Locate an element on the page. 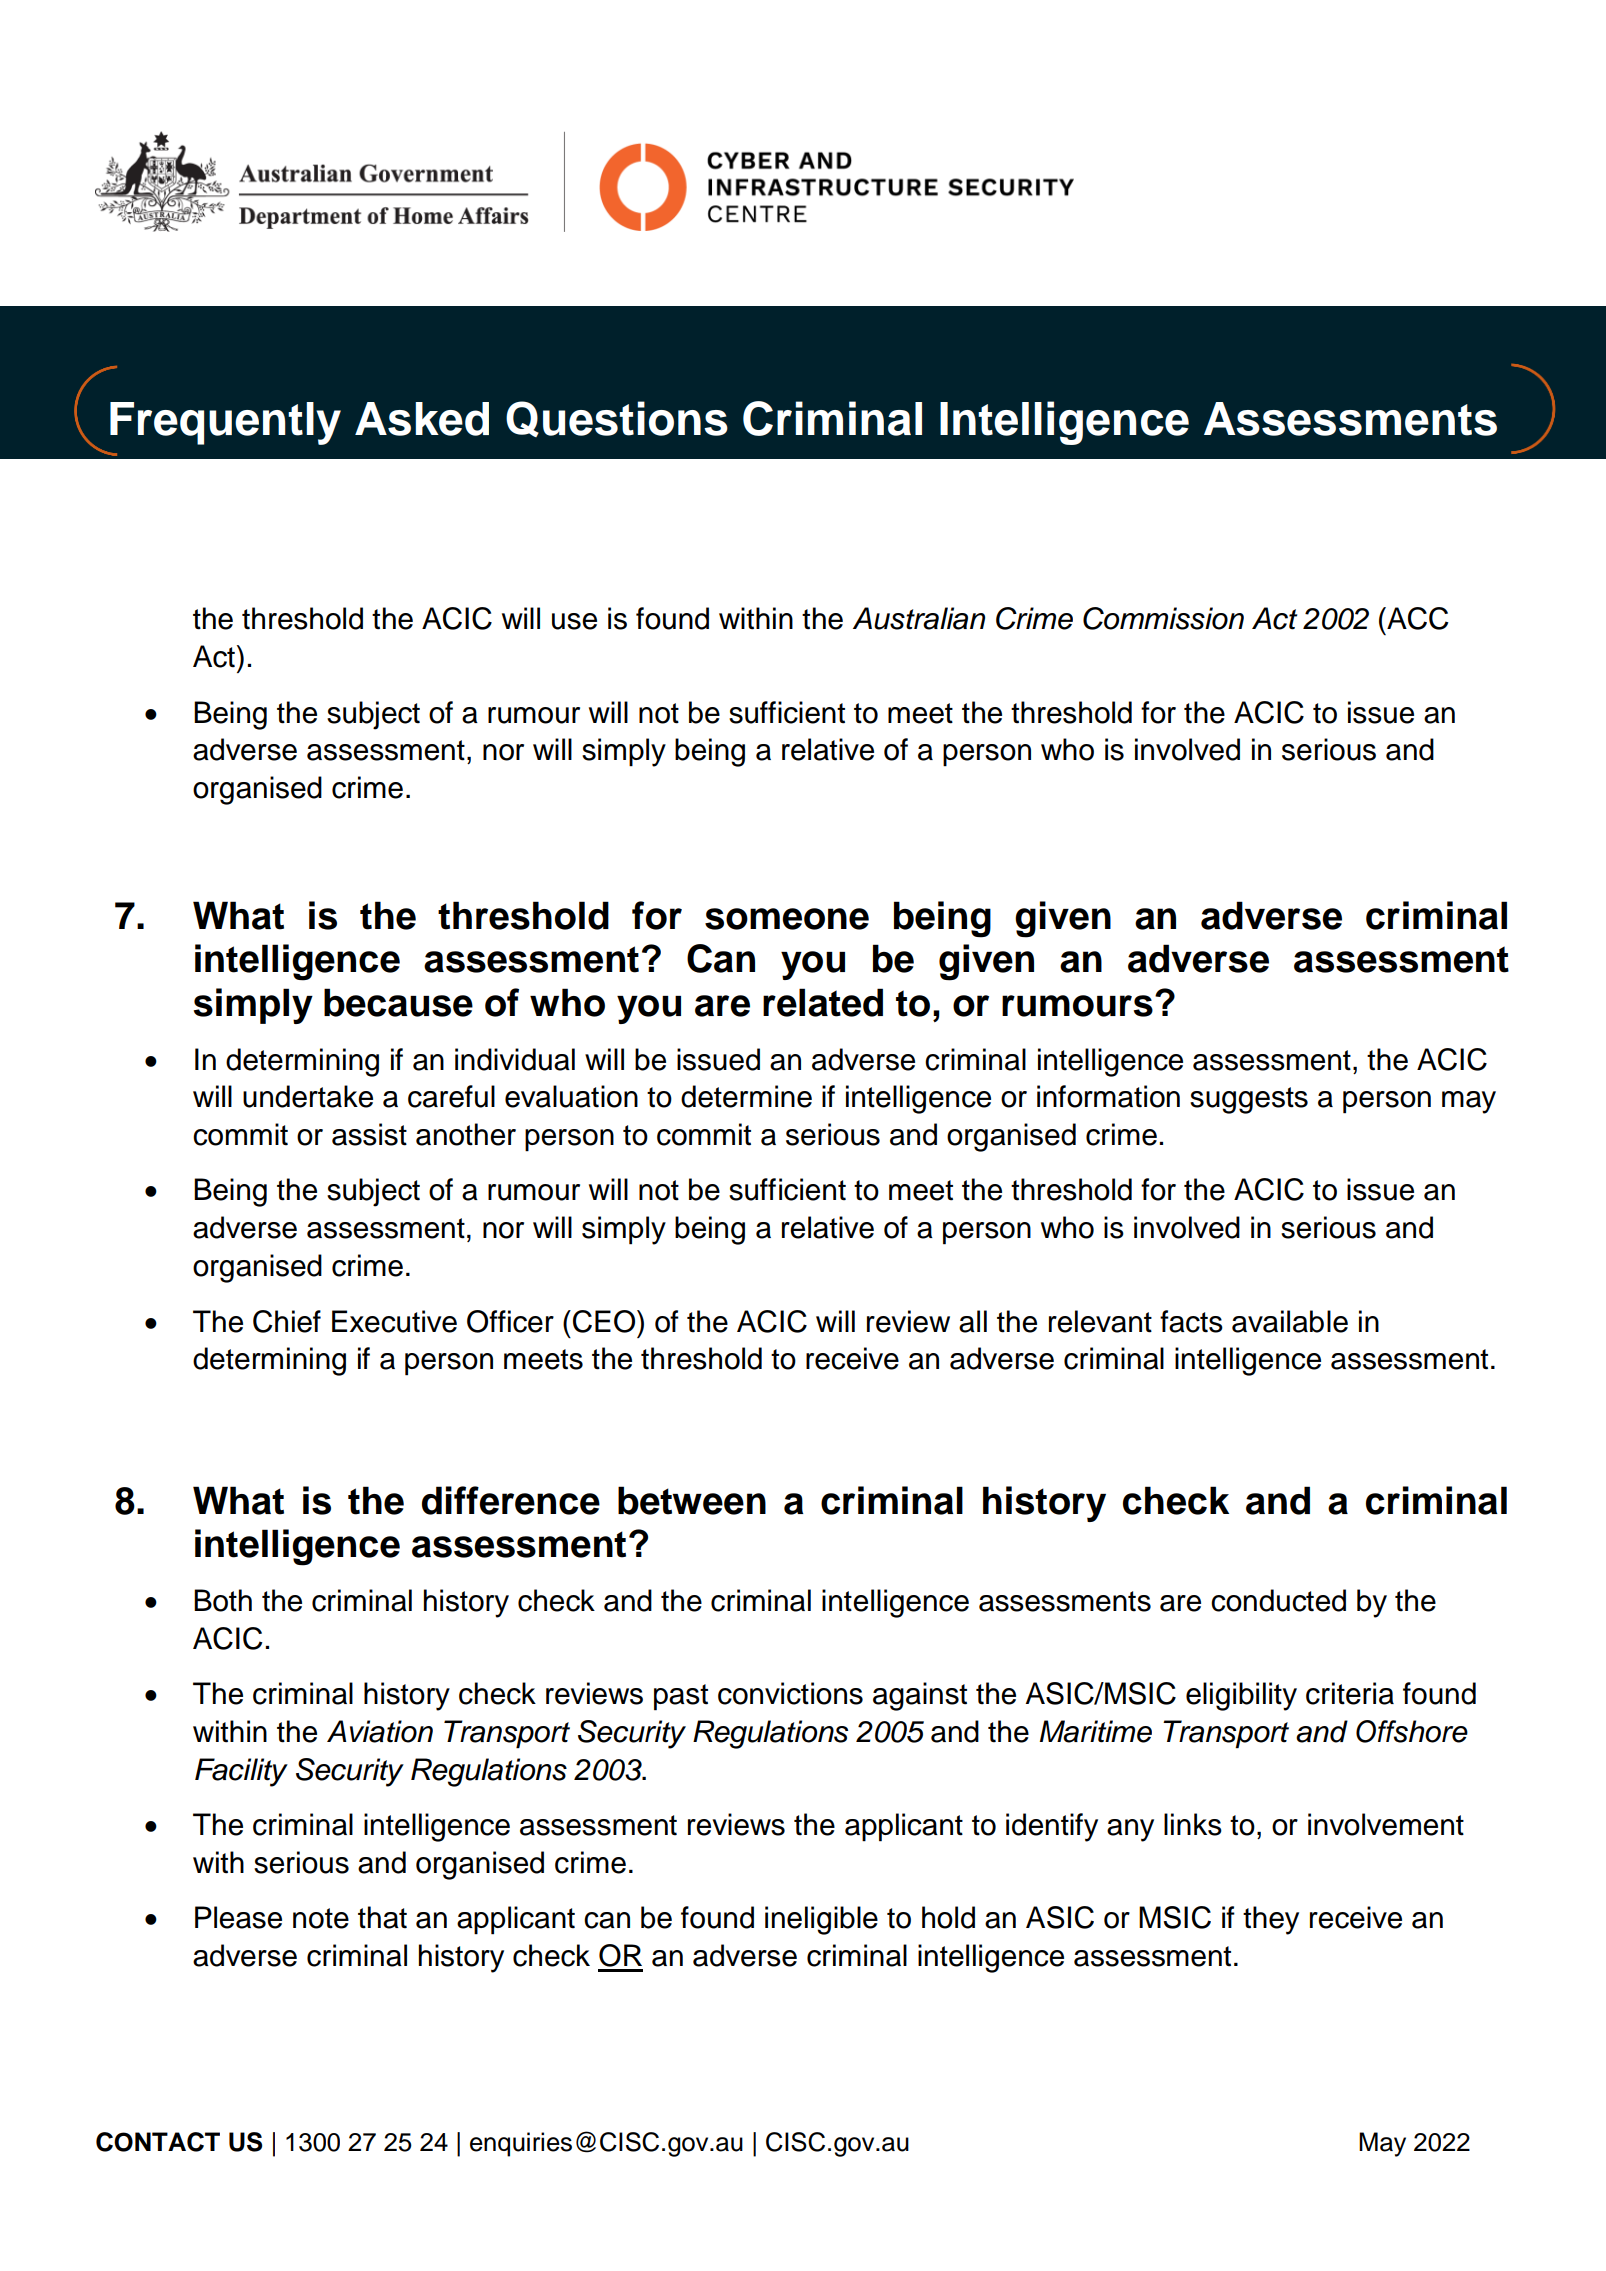 The width and height of the image is (1606, 2271). suggests is located at coordinates (1249, 1100).
